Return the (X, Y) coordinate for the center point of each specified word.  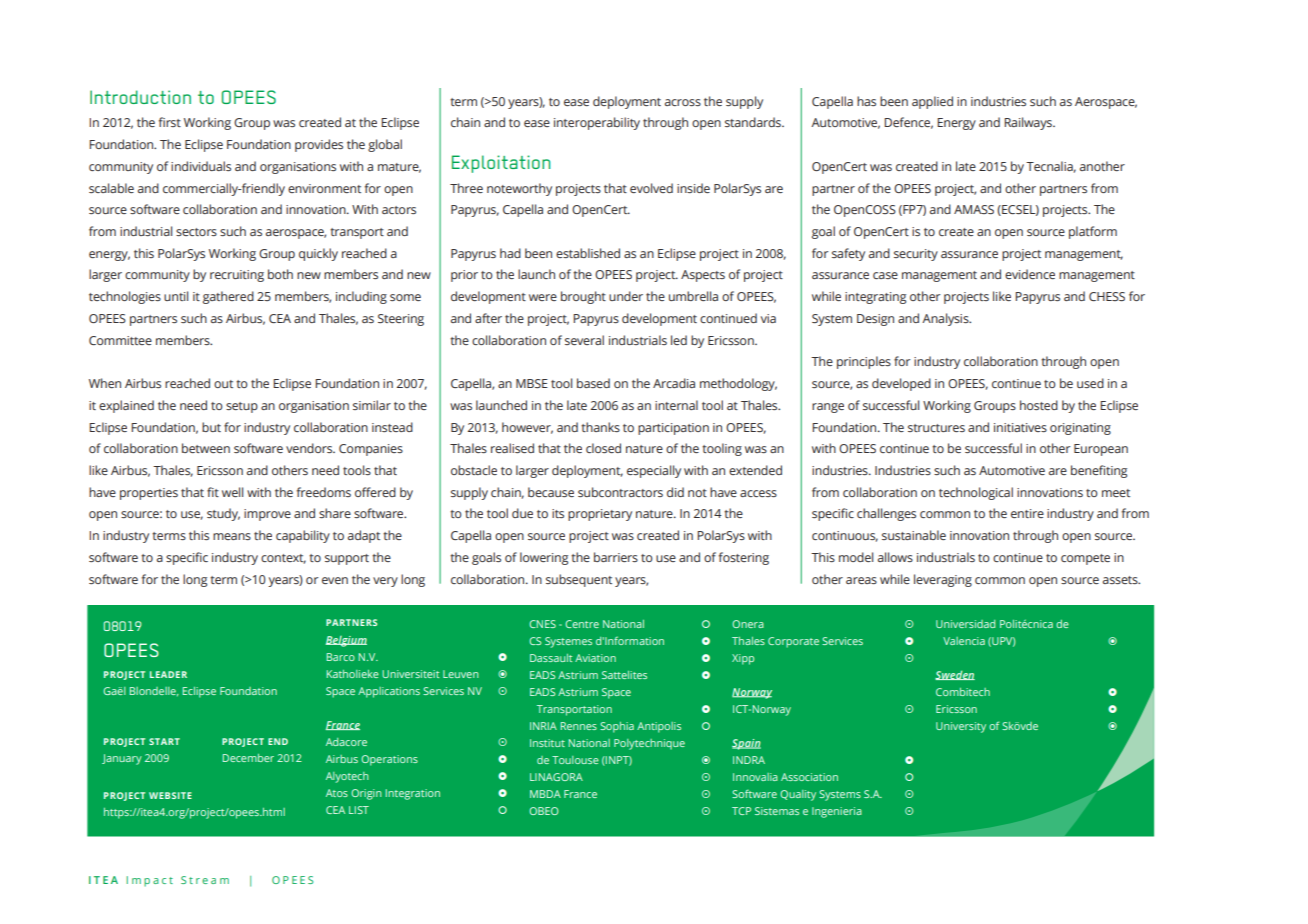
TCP (741, 811)
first (170, 122)
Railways (1029, 123)
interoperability (597, 123)
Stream (205, 880)
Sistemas (777, 811)
